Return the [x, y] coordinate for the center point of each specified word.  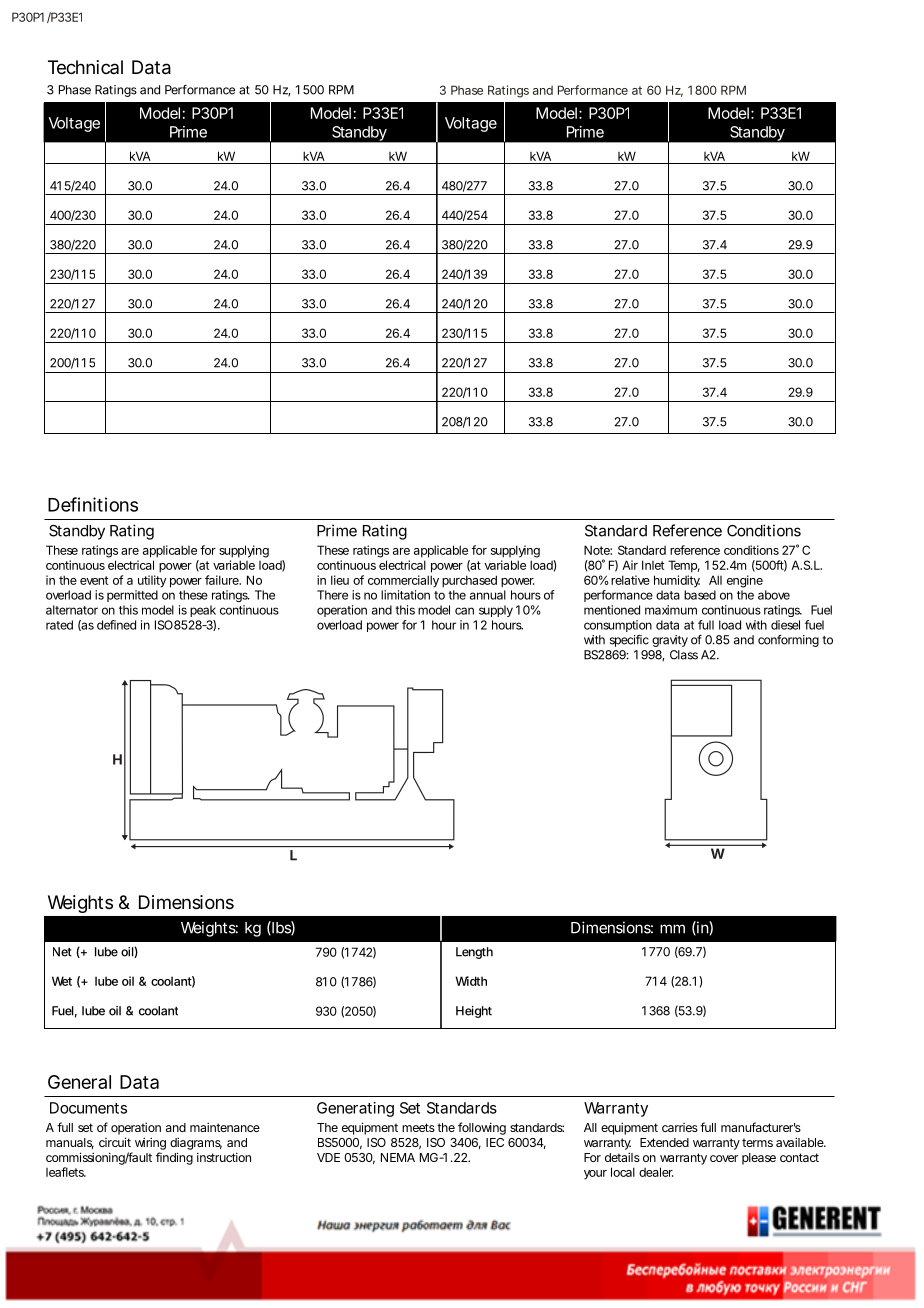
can [464, 611]
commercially [403, 581]
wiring [150, 1143]
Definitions [93, 504]
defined [116, 625]
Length [474, 953]
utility [152, 581]
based [700, 595]
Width [471, 981]
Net [62, 952]
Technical [85, 67]
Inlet [653, 565]
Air [630, 565]
